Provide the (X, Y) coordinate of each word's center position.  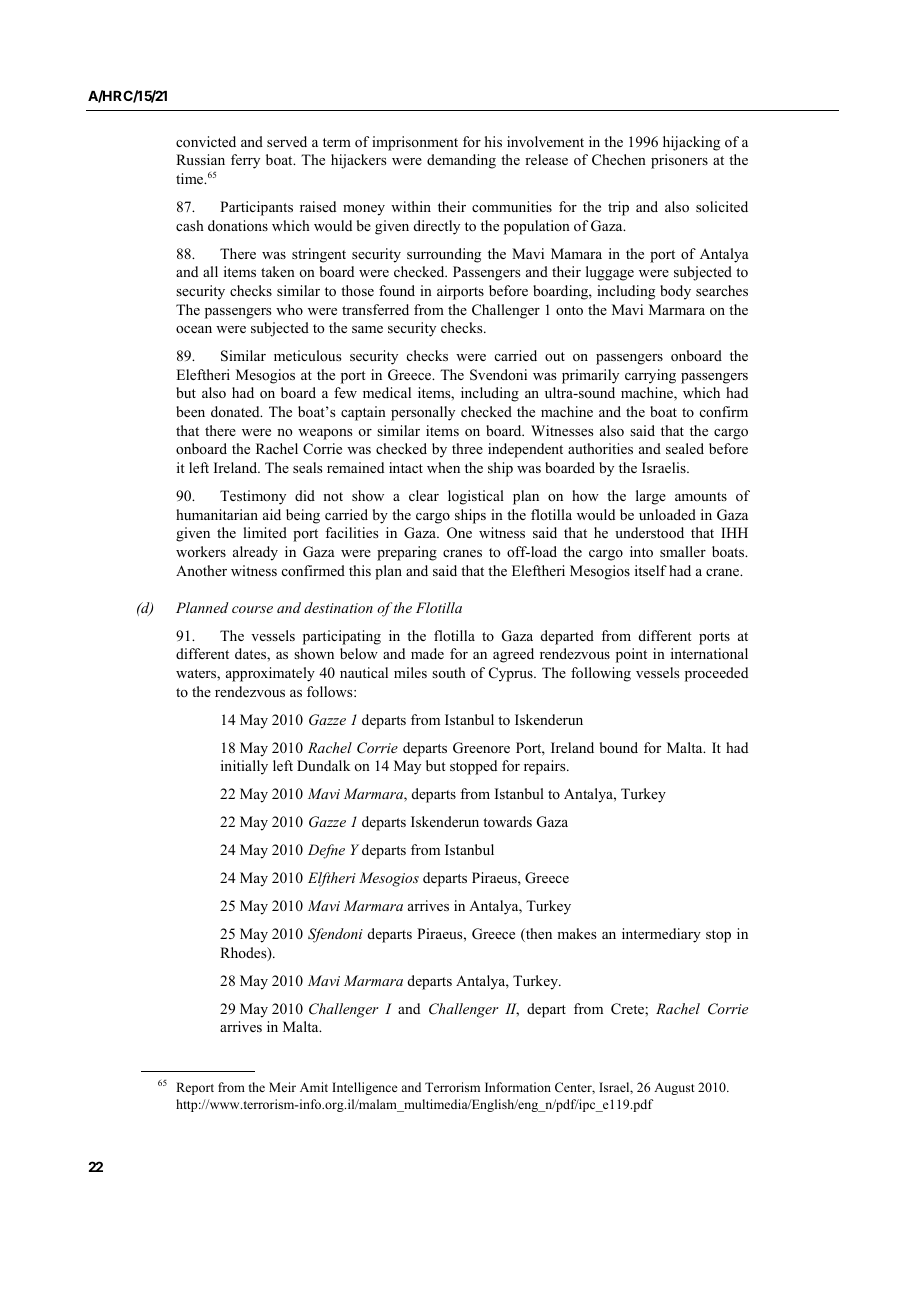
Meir (282, 1087)
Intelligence (365, 1088)
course (252, 609)
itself (651, 570)
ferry (245, 161)
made (427, 653)
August (674, 1088)
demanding (461, 161)
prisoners (679, 161)
